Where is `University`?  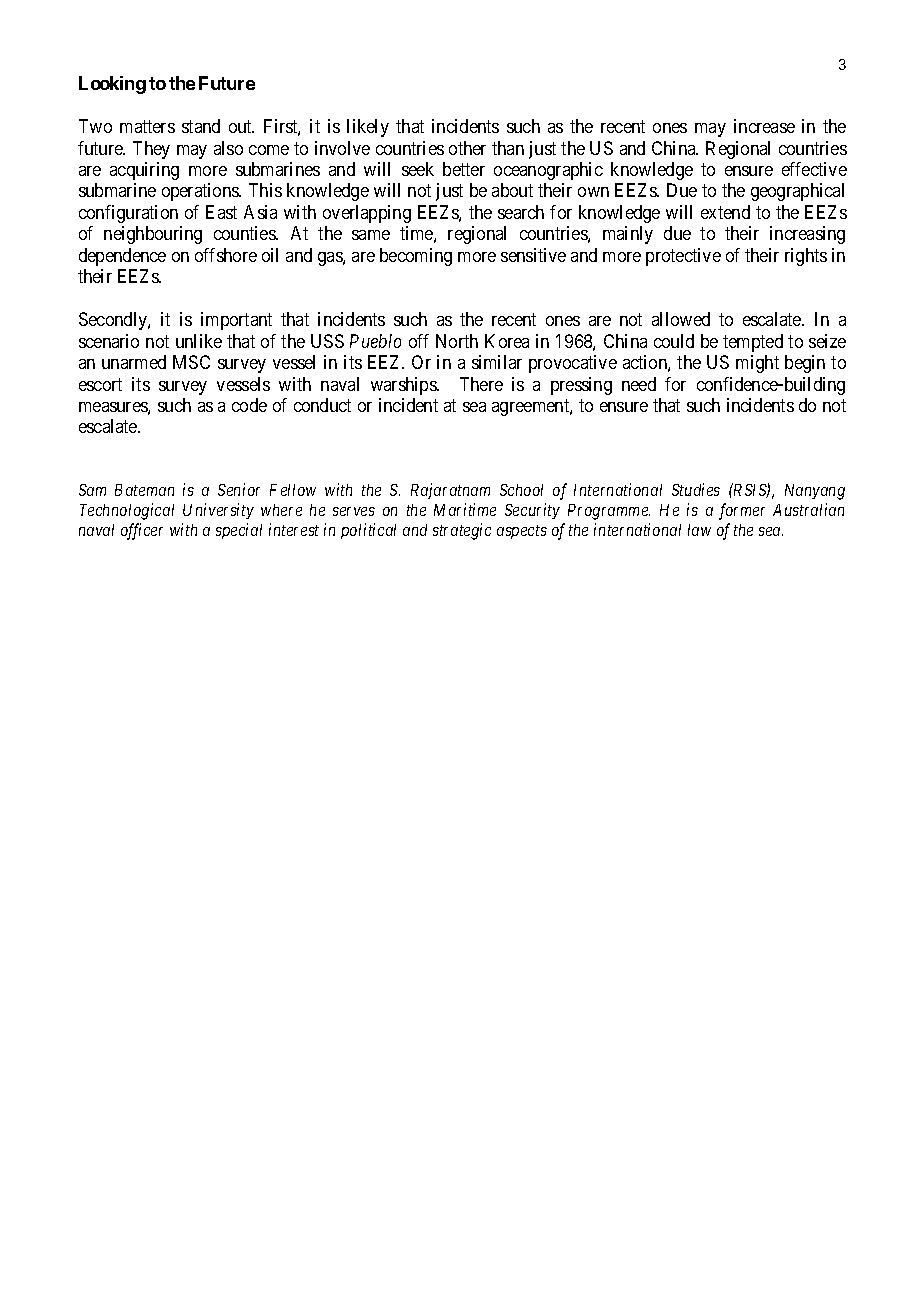
University is located at coordinates (218, 511).
